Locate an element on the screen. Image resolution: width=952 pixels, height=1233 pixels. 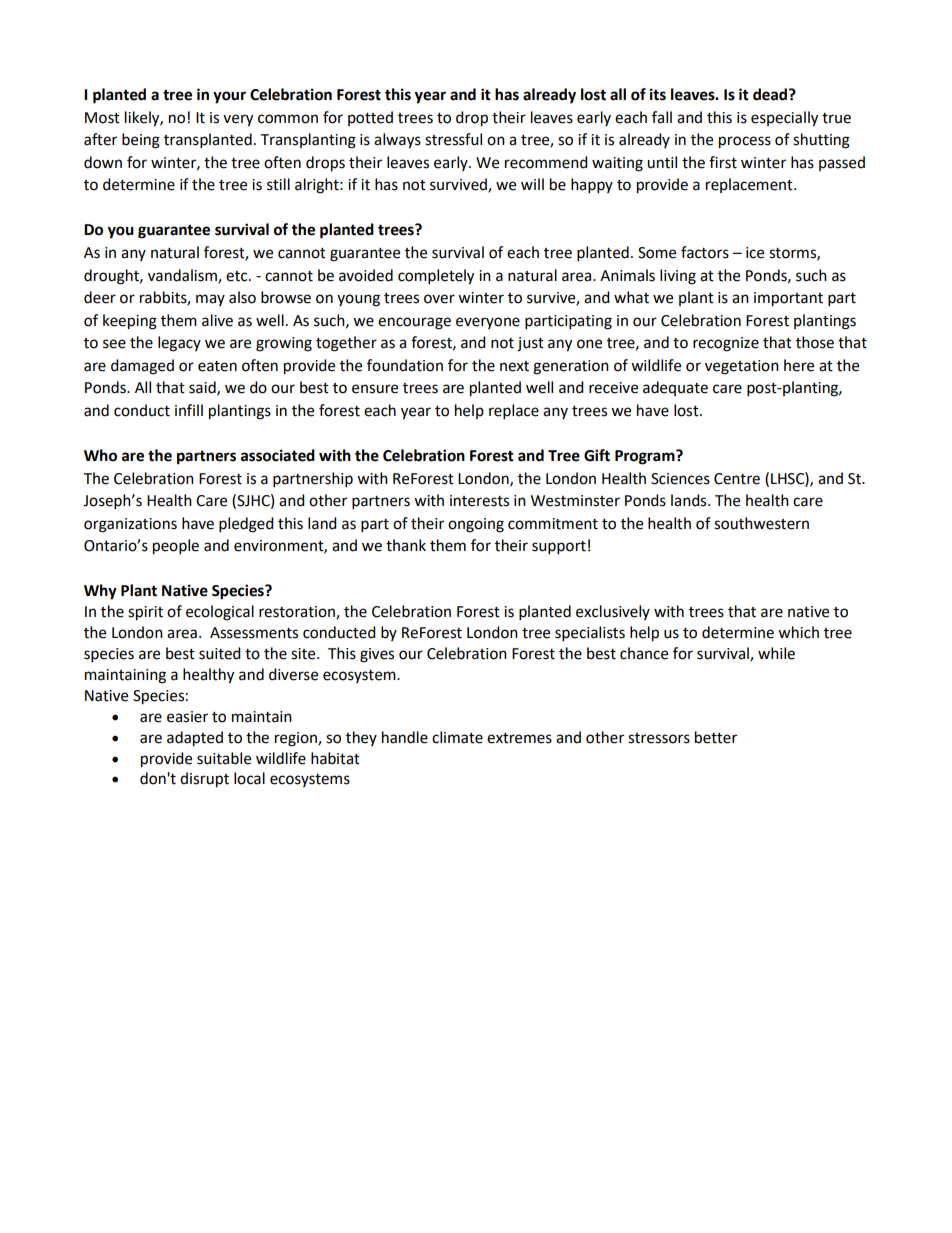
stressful is located at coordinates (453, 139).
